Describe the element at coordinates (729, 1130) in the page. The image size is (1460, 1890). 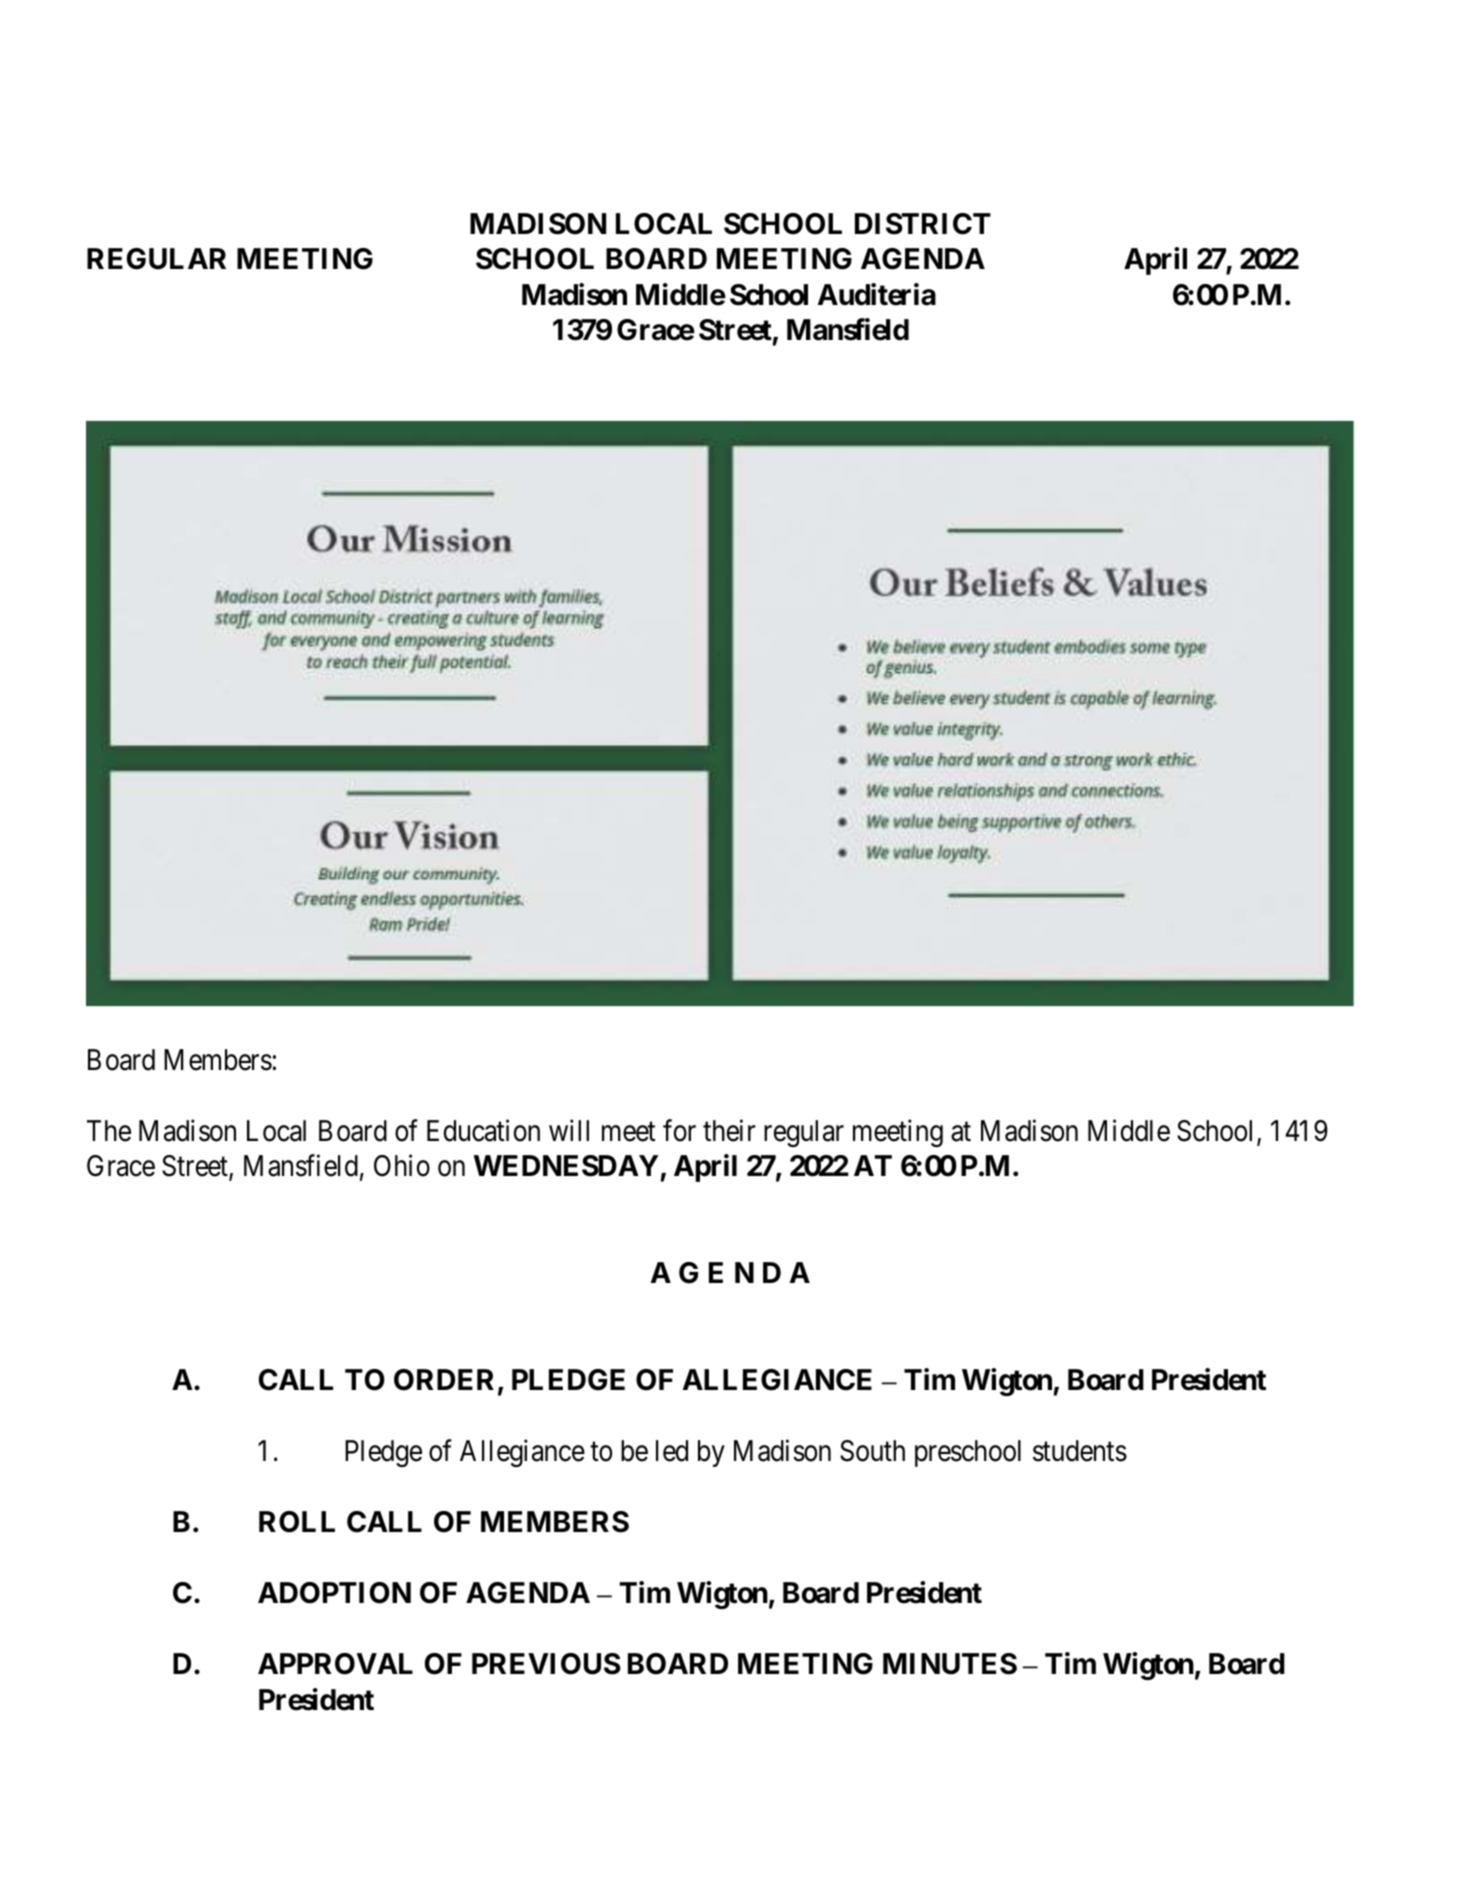
I see `their` at that location.
